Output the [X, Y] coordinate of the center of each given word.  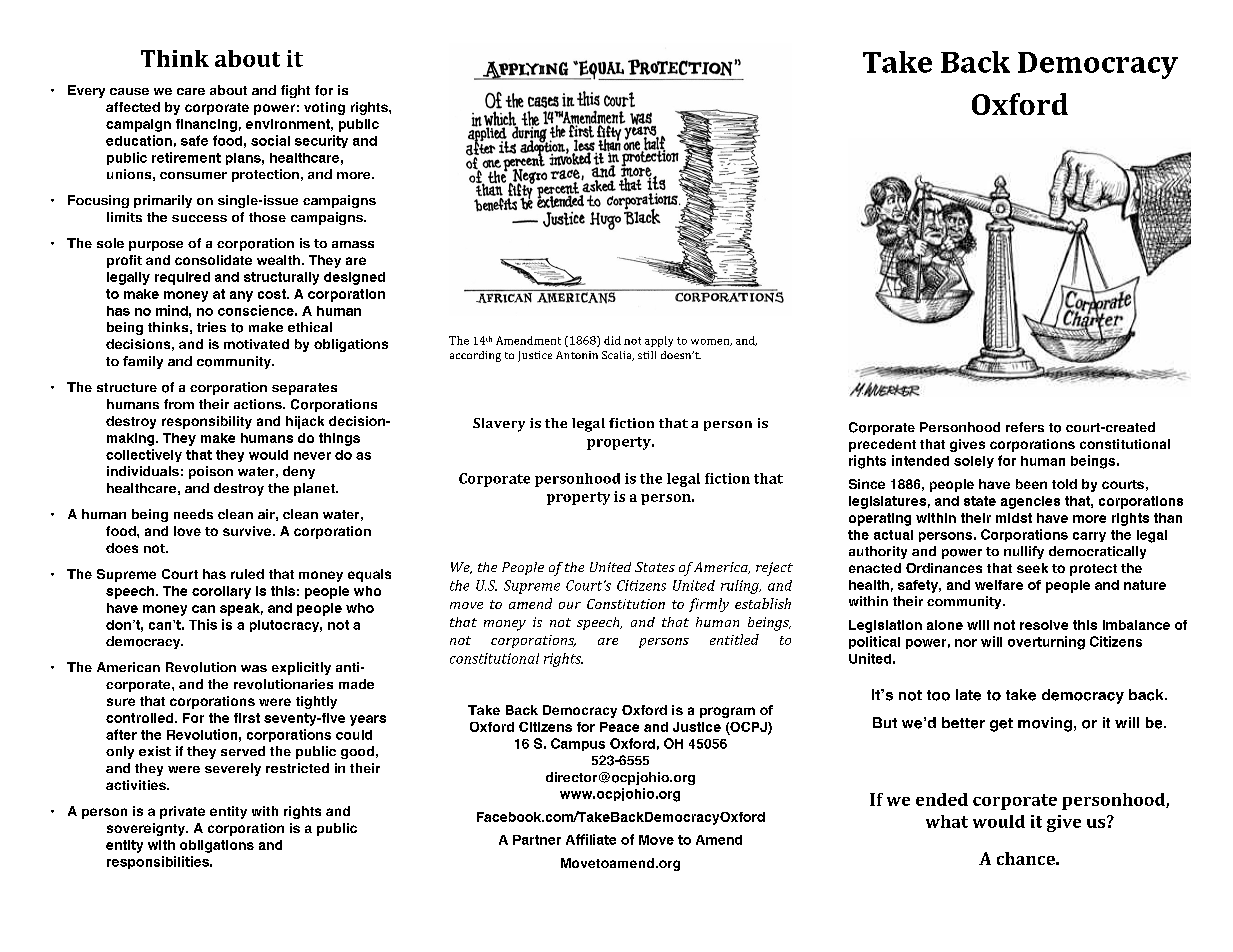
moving [1045, 724]
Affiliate [591, 839]
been [1031, 484]
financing [206, 125]
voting [324, 108]
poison [211, 472]
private [182, 812]
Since [867, 484]
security [321, 141]
